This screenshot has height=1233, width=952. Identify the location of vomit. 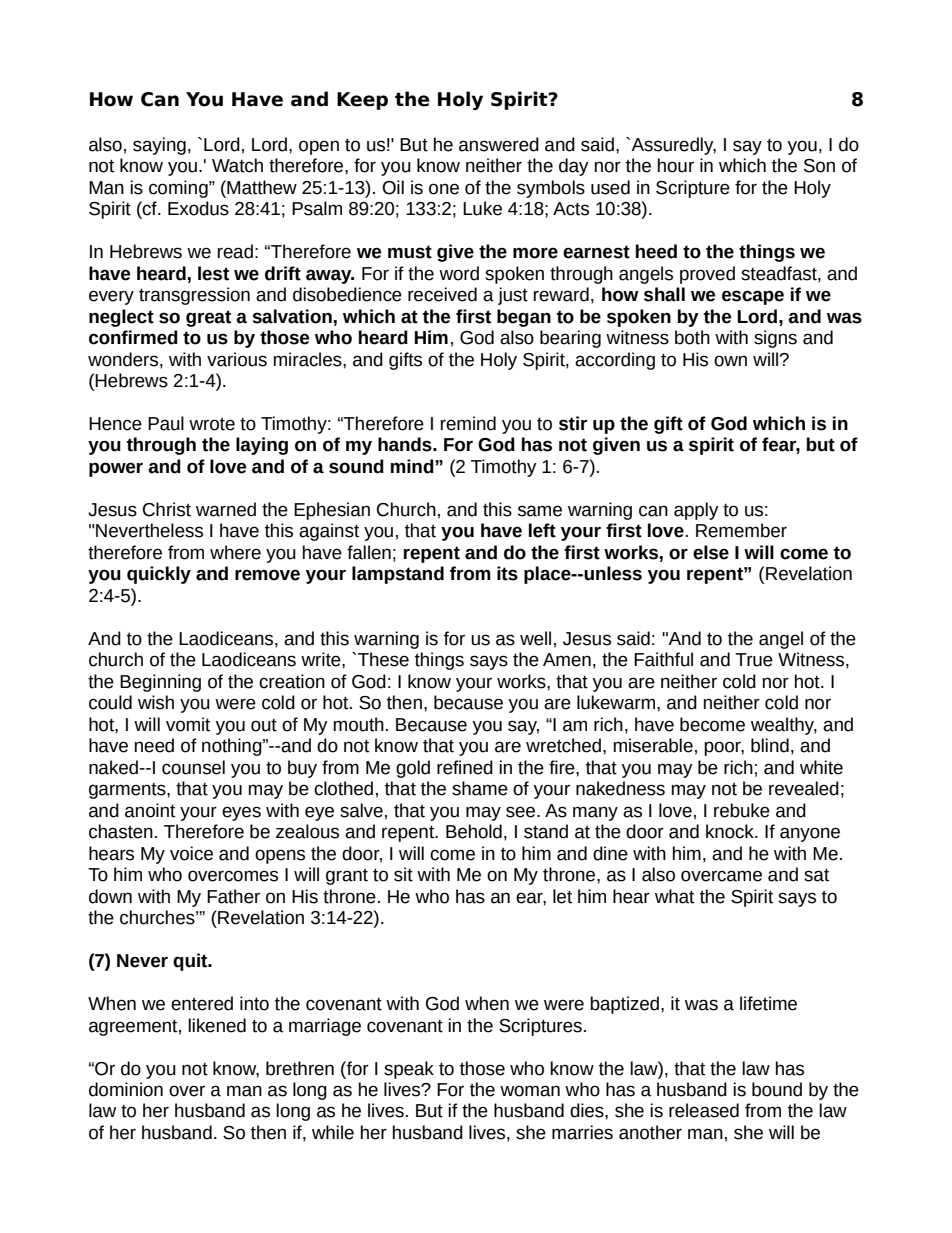
(188, 724).
